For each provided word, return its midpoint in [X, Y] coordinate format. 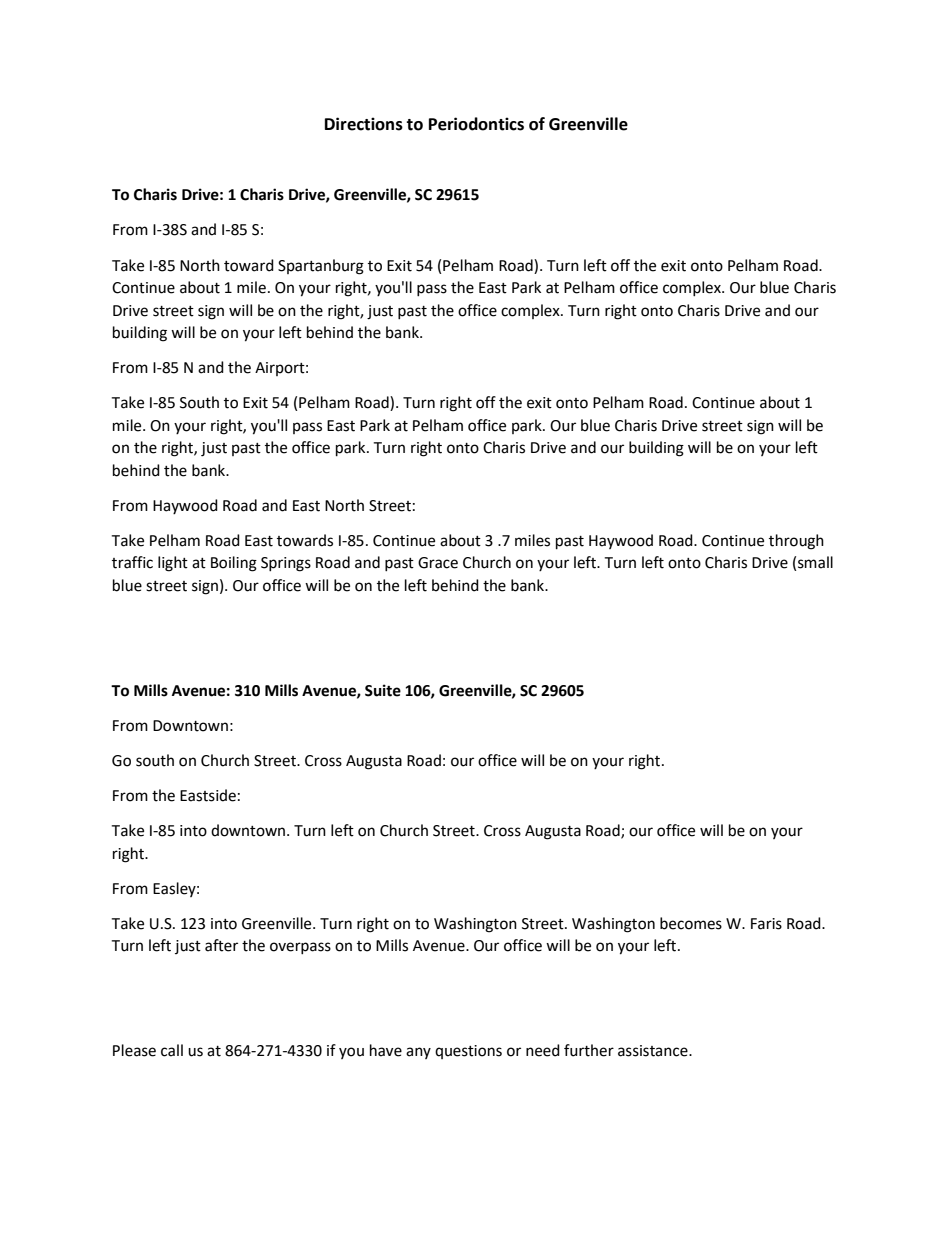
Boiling [234, 564]
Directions [364, 124]
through [796, 542]
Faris [766, 924]
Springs [286, 564]
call [172, 1050]
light [173, 564]
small [815, 562]
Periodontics [476, 124]
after [221, 945]
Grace [438, 563]
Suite [383, 690]
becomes [691, 923]
